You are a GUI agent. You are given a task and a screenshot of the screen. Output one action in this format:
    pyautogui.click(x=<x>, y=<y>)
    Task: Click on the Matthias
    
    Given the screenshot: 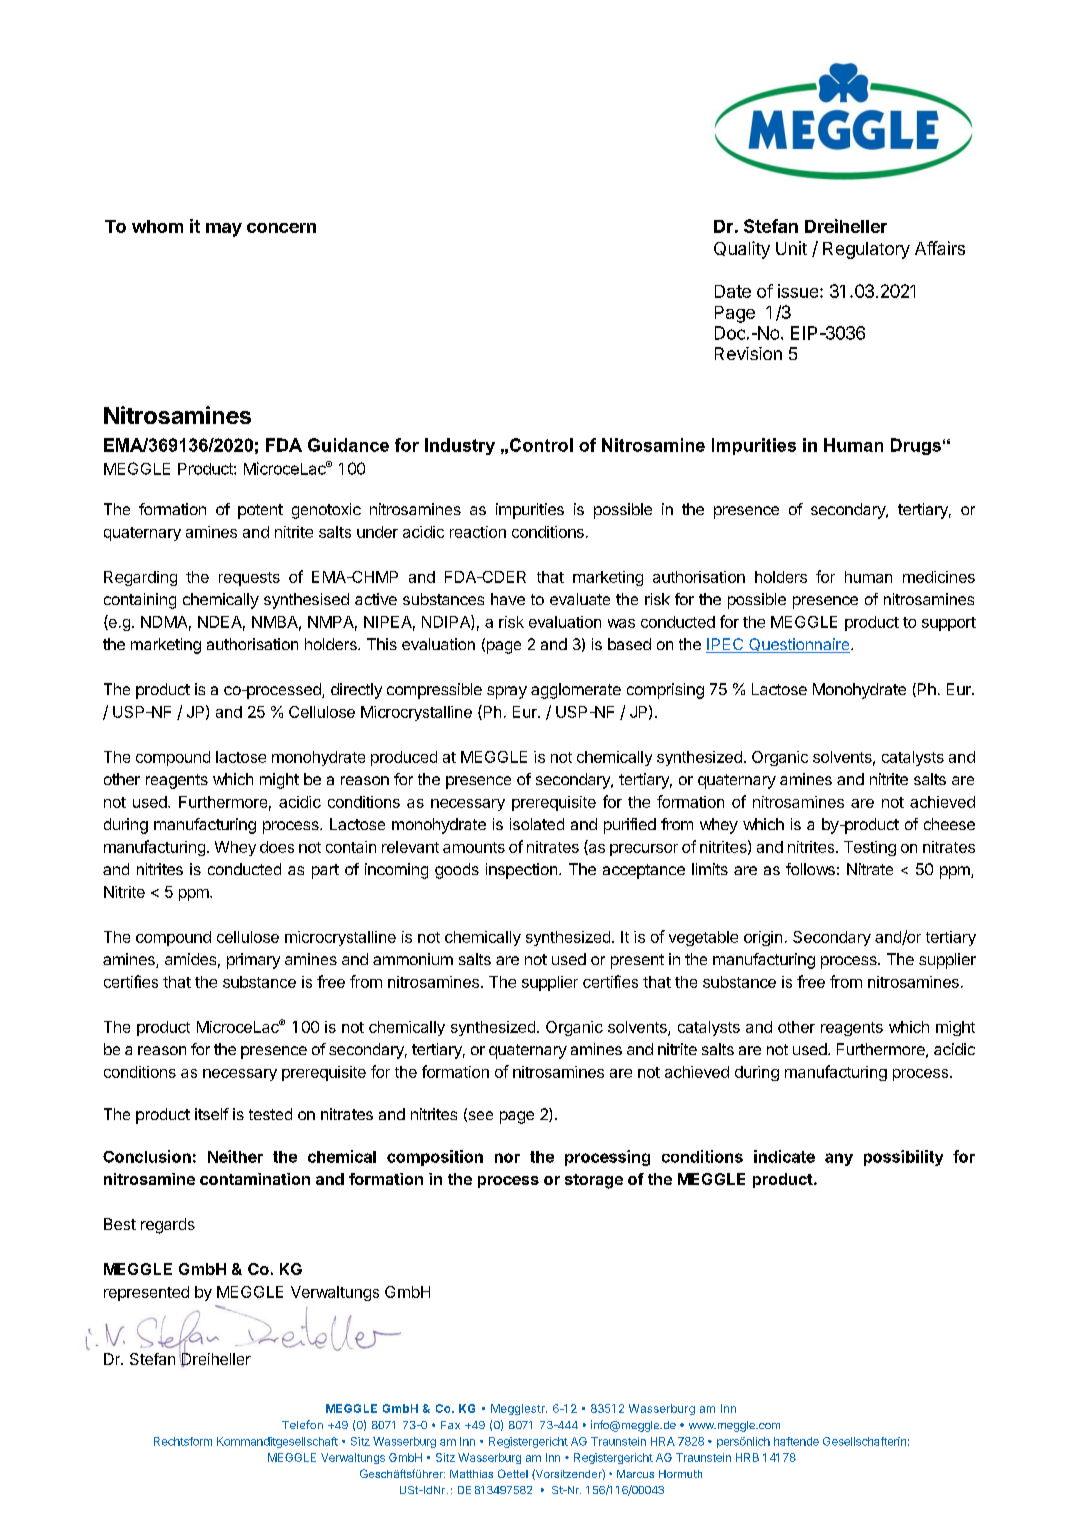 What is the action you would take?
    pyautogui.click(x=471, y=1474)
